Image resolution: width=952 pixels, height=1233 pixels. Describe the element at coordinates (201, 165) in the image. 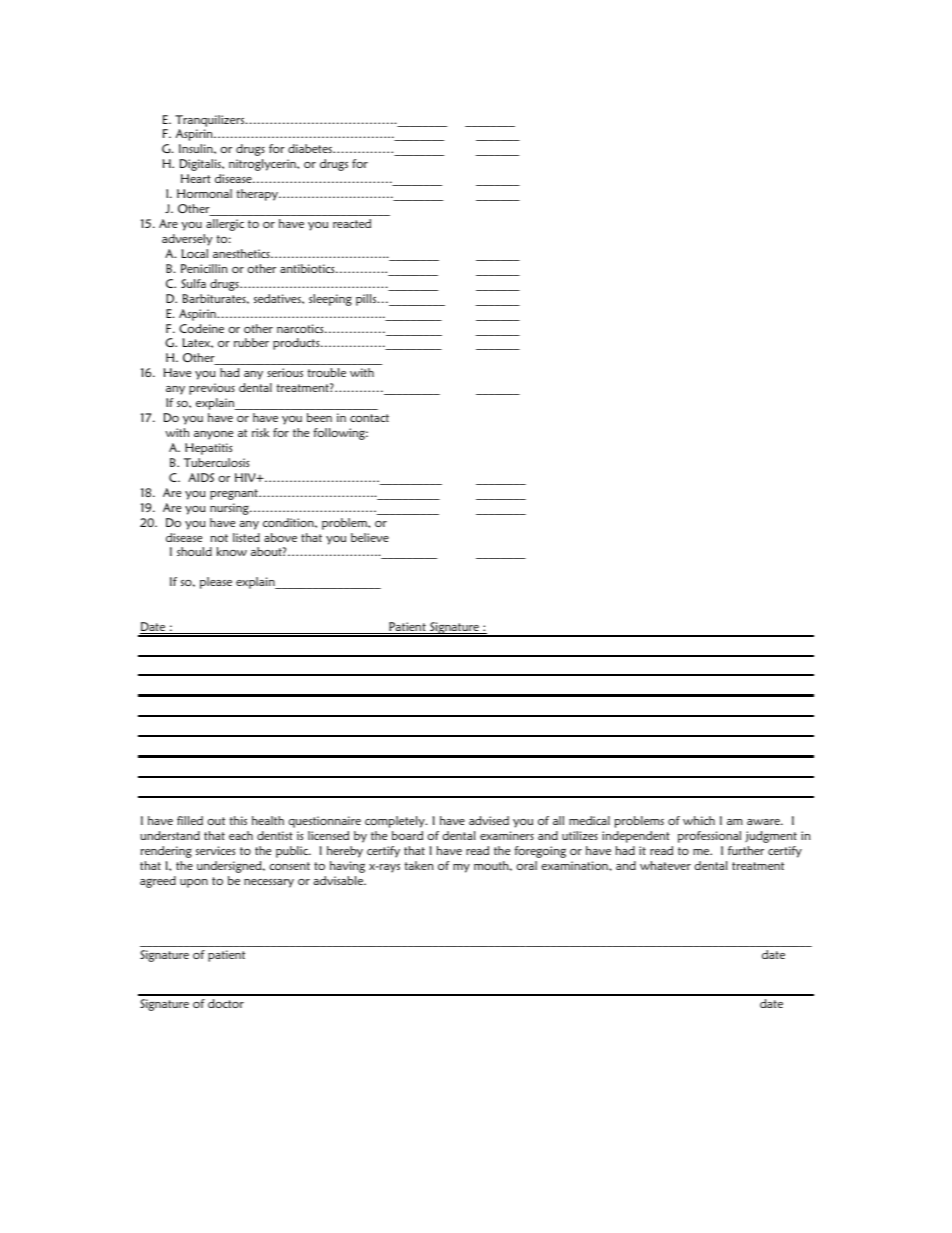

I see `Digitalis` at that location.
